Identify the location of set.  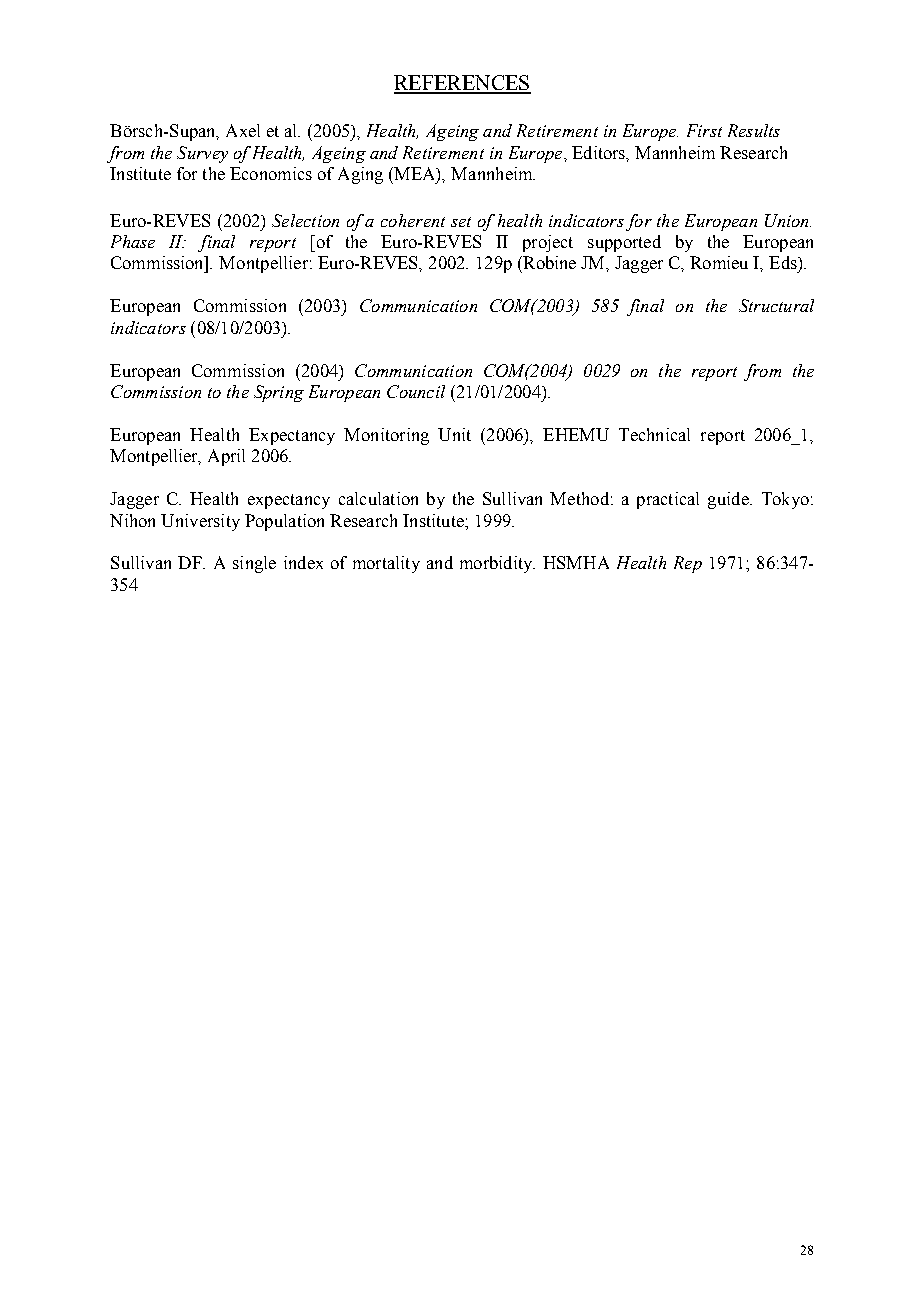
(461, 222).
